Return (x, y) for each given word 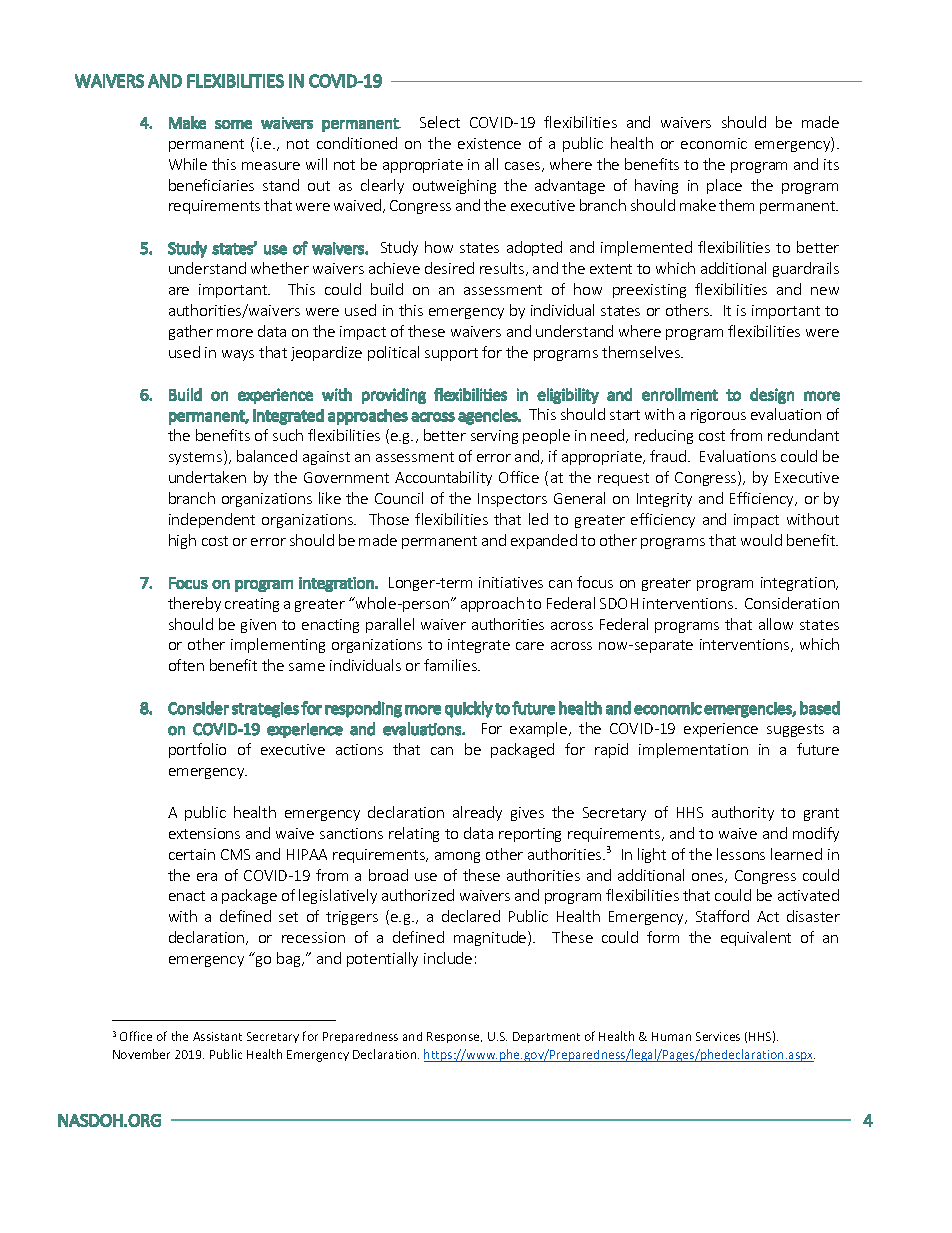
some (233, 124)
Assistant (217, 1036)
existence (489, 143)
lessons (741, 854)
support (451, 354)
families (451, 665)
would (761, 540)
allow (776, 624)
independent (212, 520)
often (186, 665)
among (457, 857)
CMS (235, 854)
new (825, 291)
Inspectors (512, 500)
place (724, 186)
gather (191, 332)
